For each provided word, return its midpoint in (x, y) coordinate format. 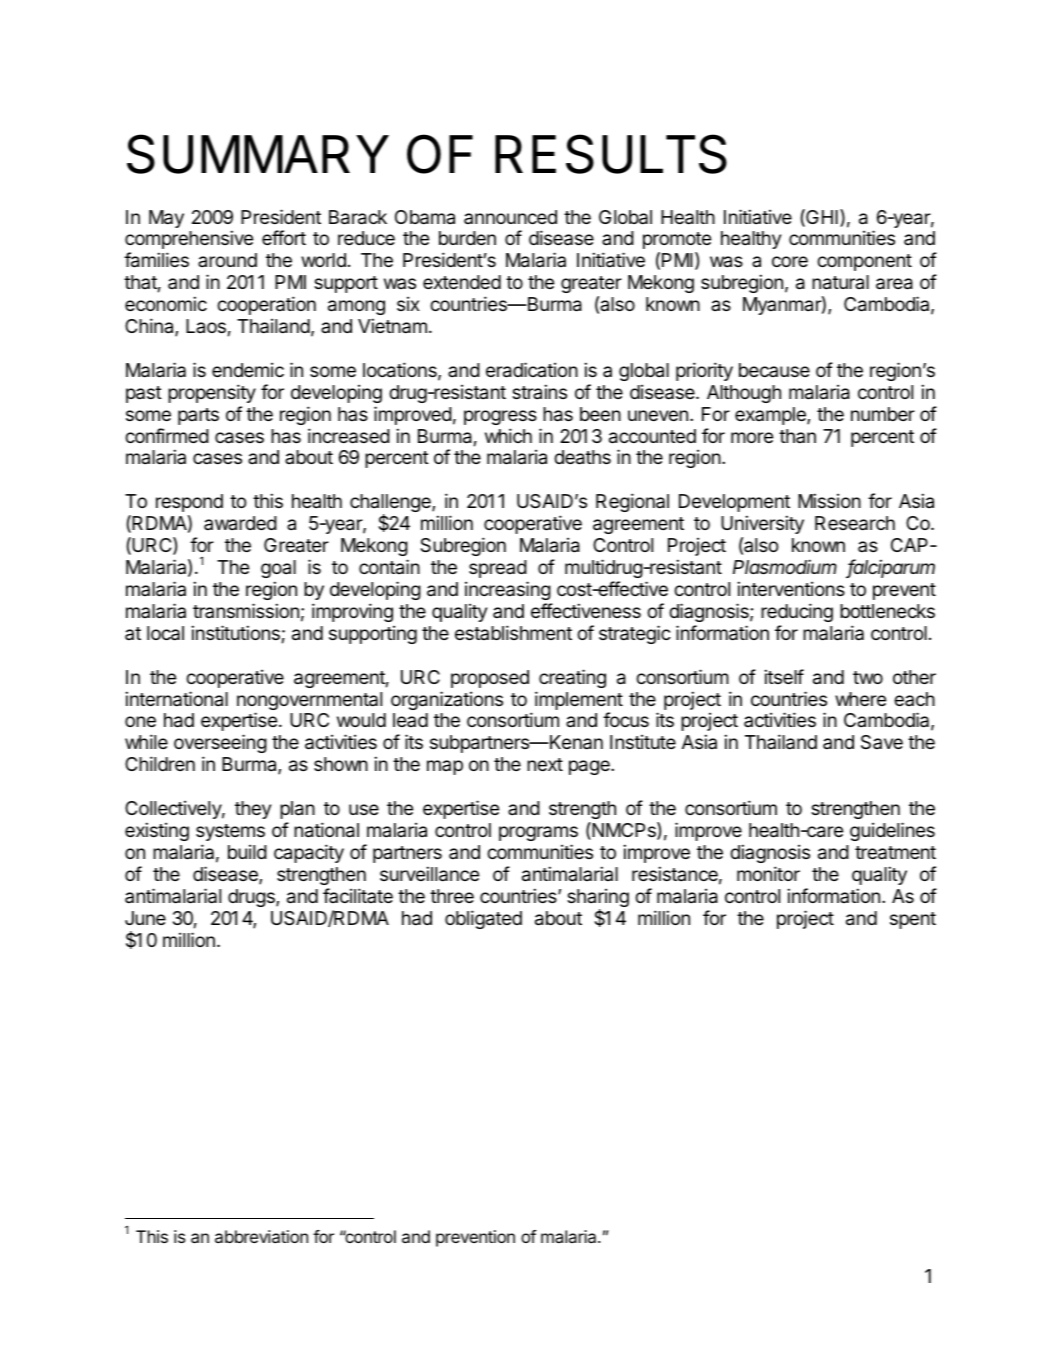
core (790, 261)
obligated (483, 919)
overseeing (220, 745)
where (860, 699)
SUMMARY (258, 154)
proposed (490, 679)
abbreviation (261, 1236)
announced (510, 217)
